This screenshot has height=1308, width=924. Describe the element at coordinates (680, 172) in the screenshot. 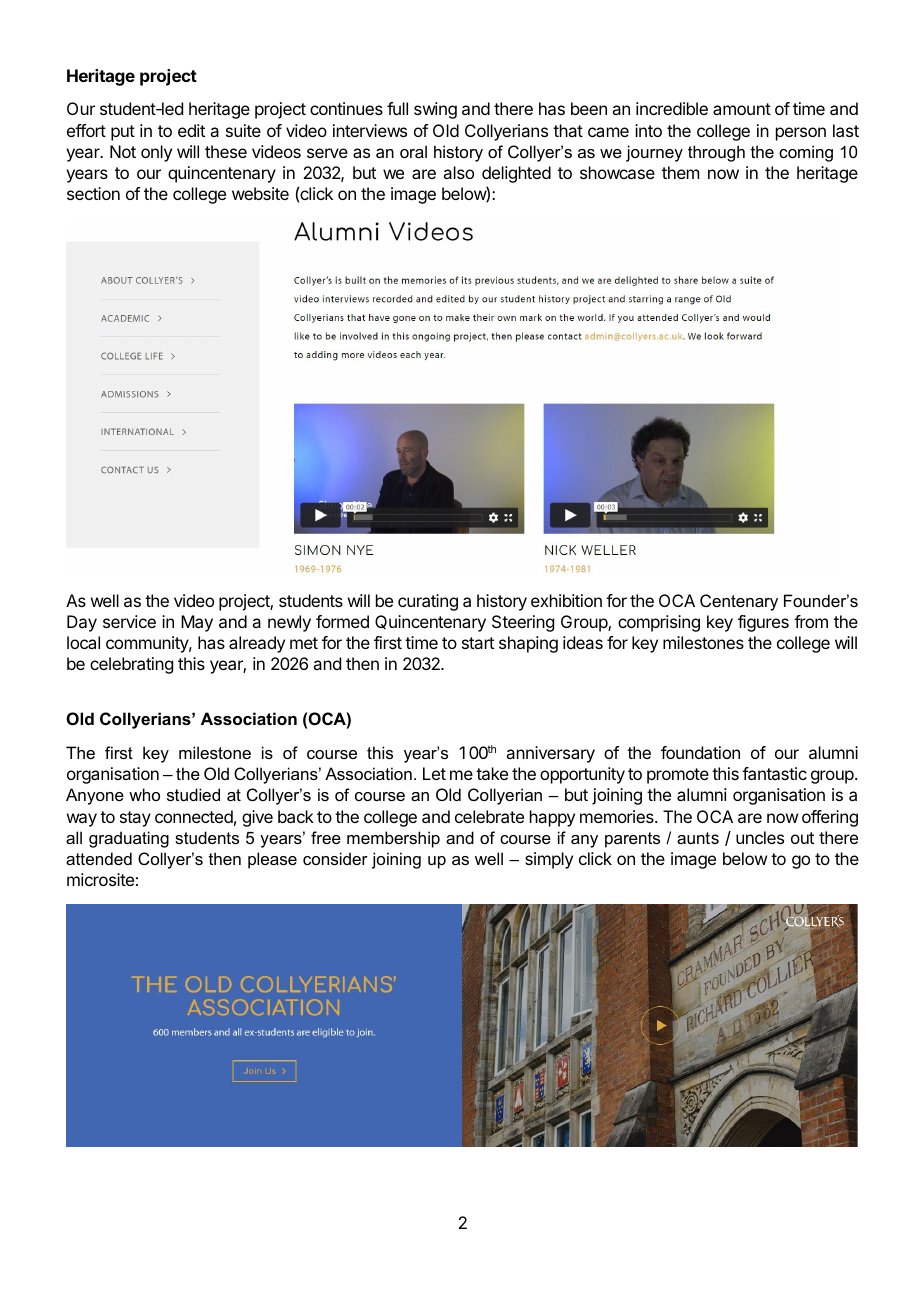

I see `them` at that location.
